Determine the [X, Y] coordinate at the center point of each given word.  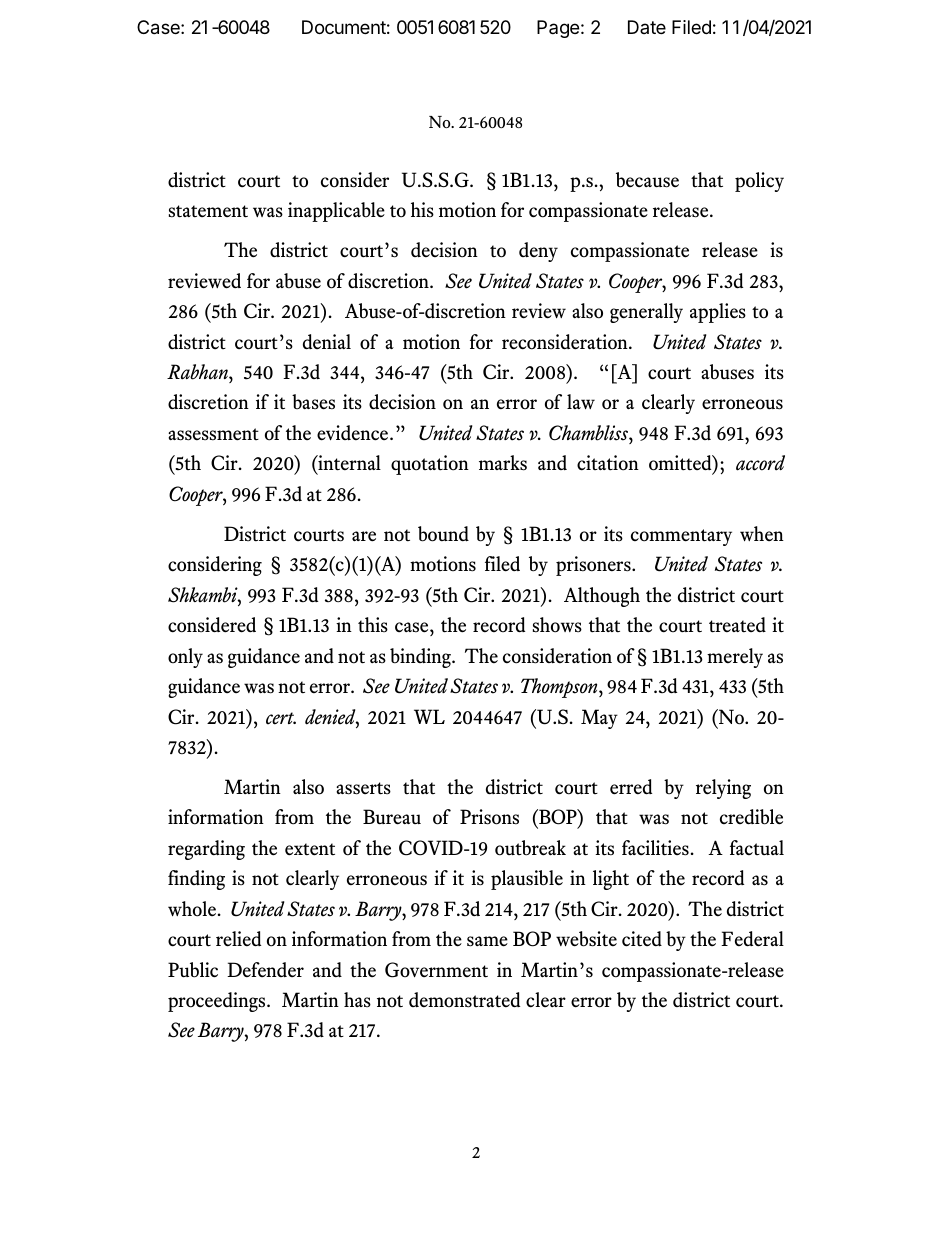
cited [642, 939]
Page [558, 29]
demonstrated [464, 1000]
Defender [265, 969]
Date [647, 27]
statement [208, 211]
